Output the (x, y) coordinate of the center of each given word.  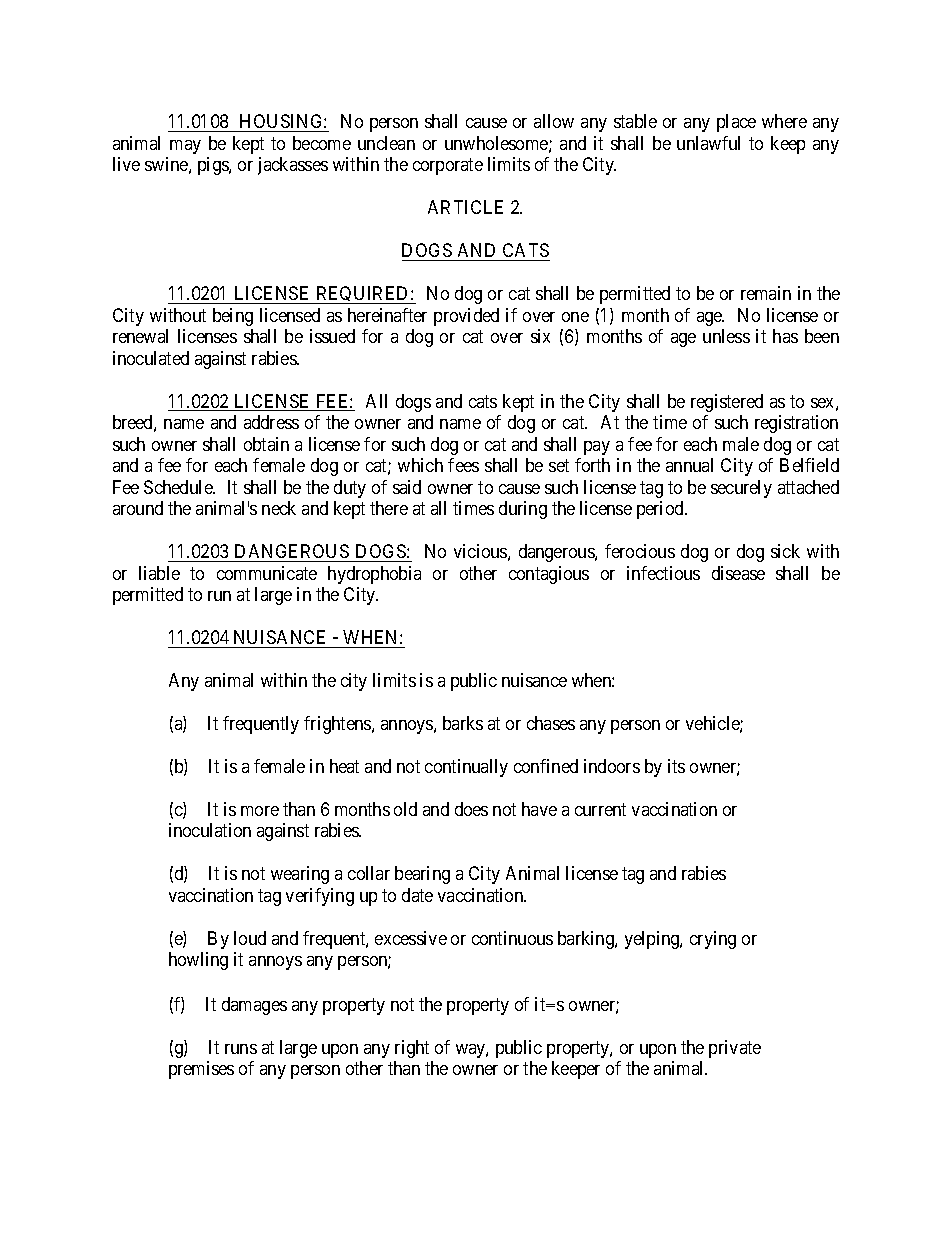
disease (738, 573)
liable (159, 573)
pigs (214, 166)
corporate (448, 167)
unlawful (708, 143)
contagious (549, 575)
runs (241, 1049)
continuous (512, 938)
